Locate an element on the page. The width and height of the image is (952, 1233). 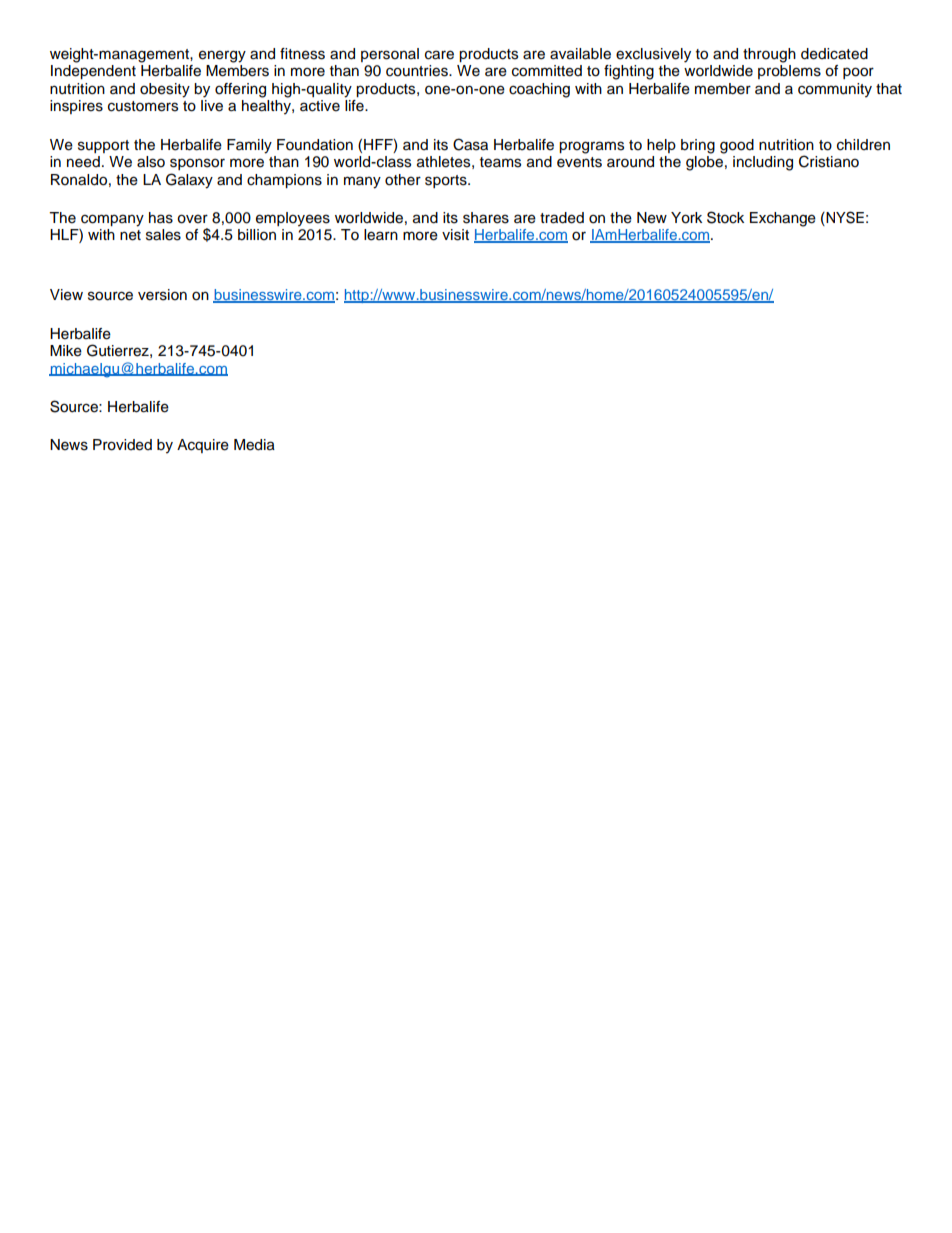
care is located at coordinates (439, 55).
